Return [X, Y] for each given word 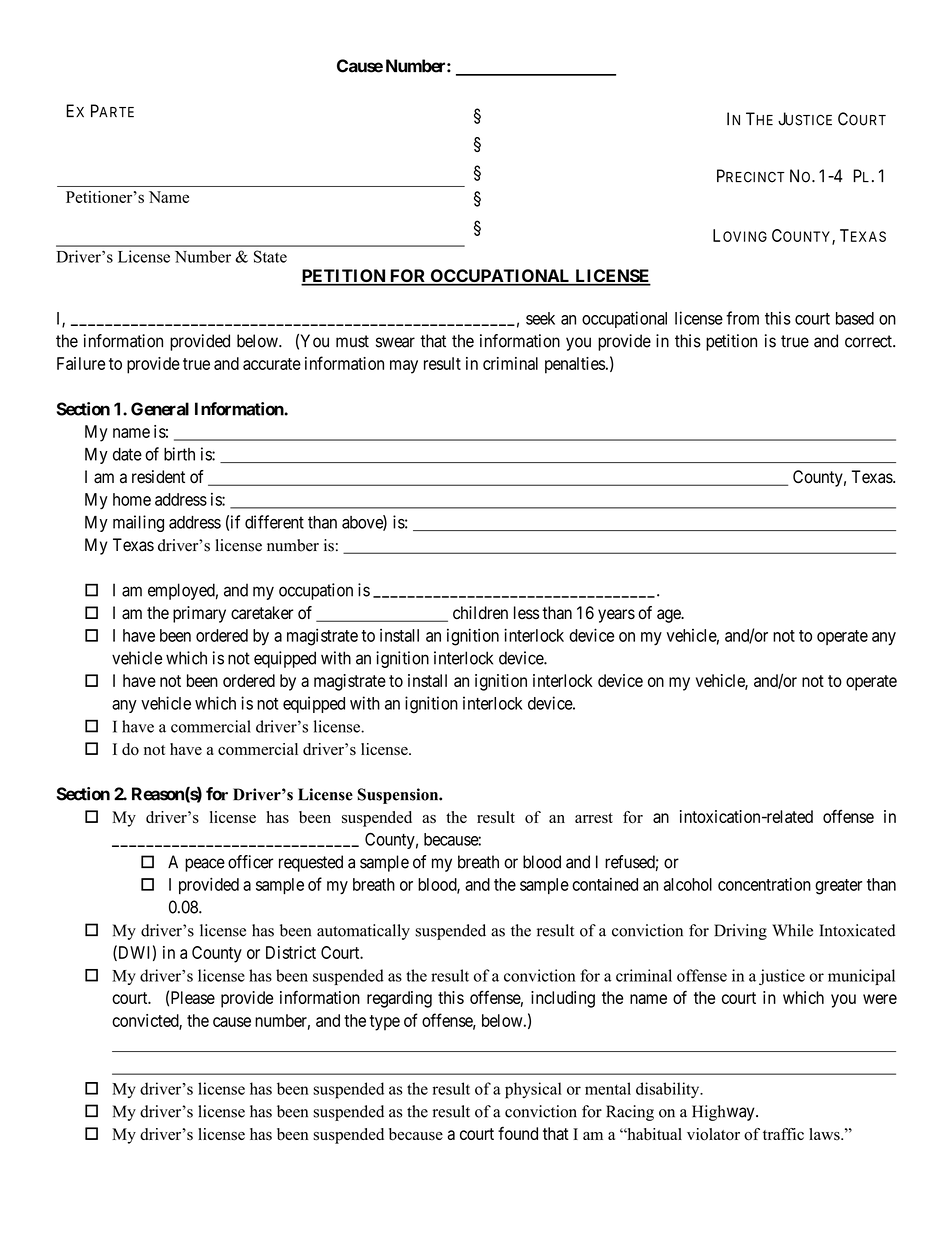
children [480, 613]
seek [540, 318]
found [518, 1133]
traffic [783, 1134]
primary [199, 614]
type [385, 1023]
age [669, 616]
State [270, 256]
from [742, 318]
